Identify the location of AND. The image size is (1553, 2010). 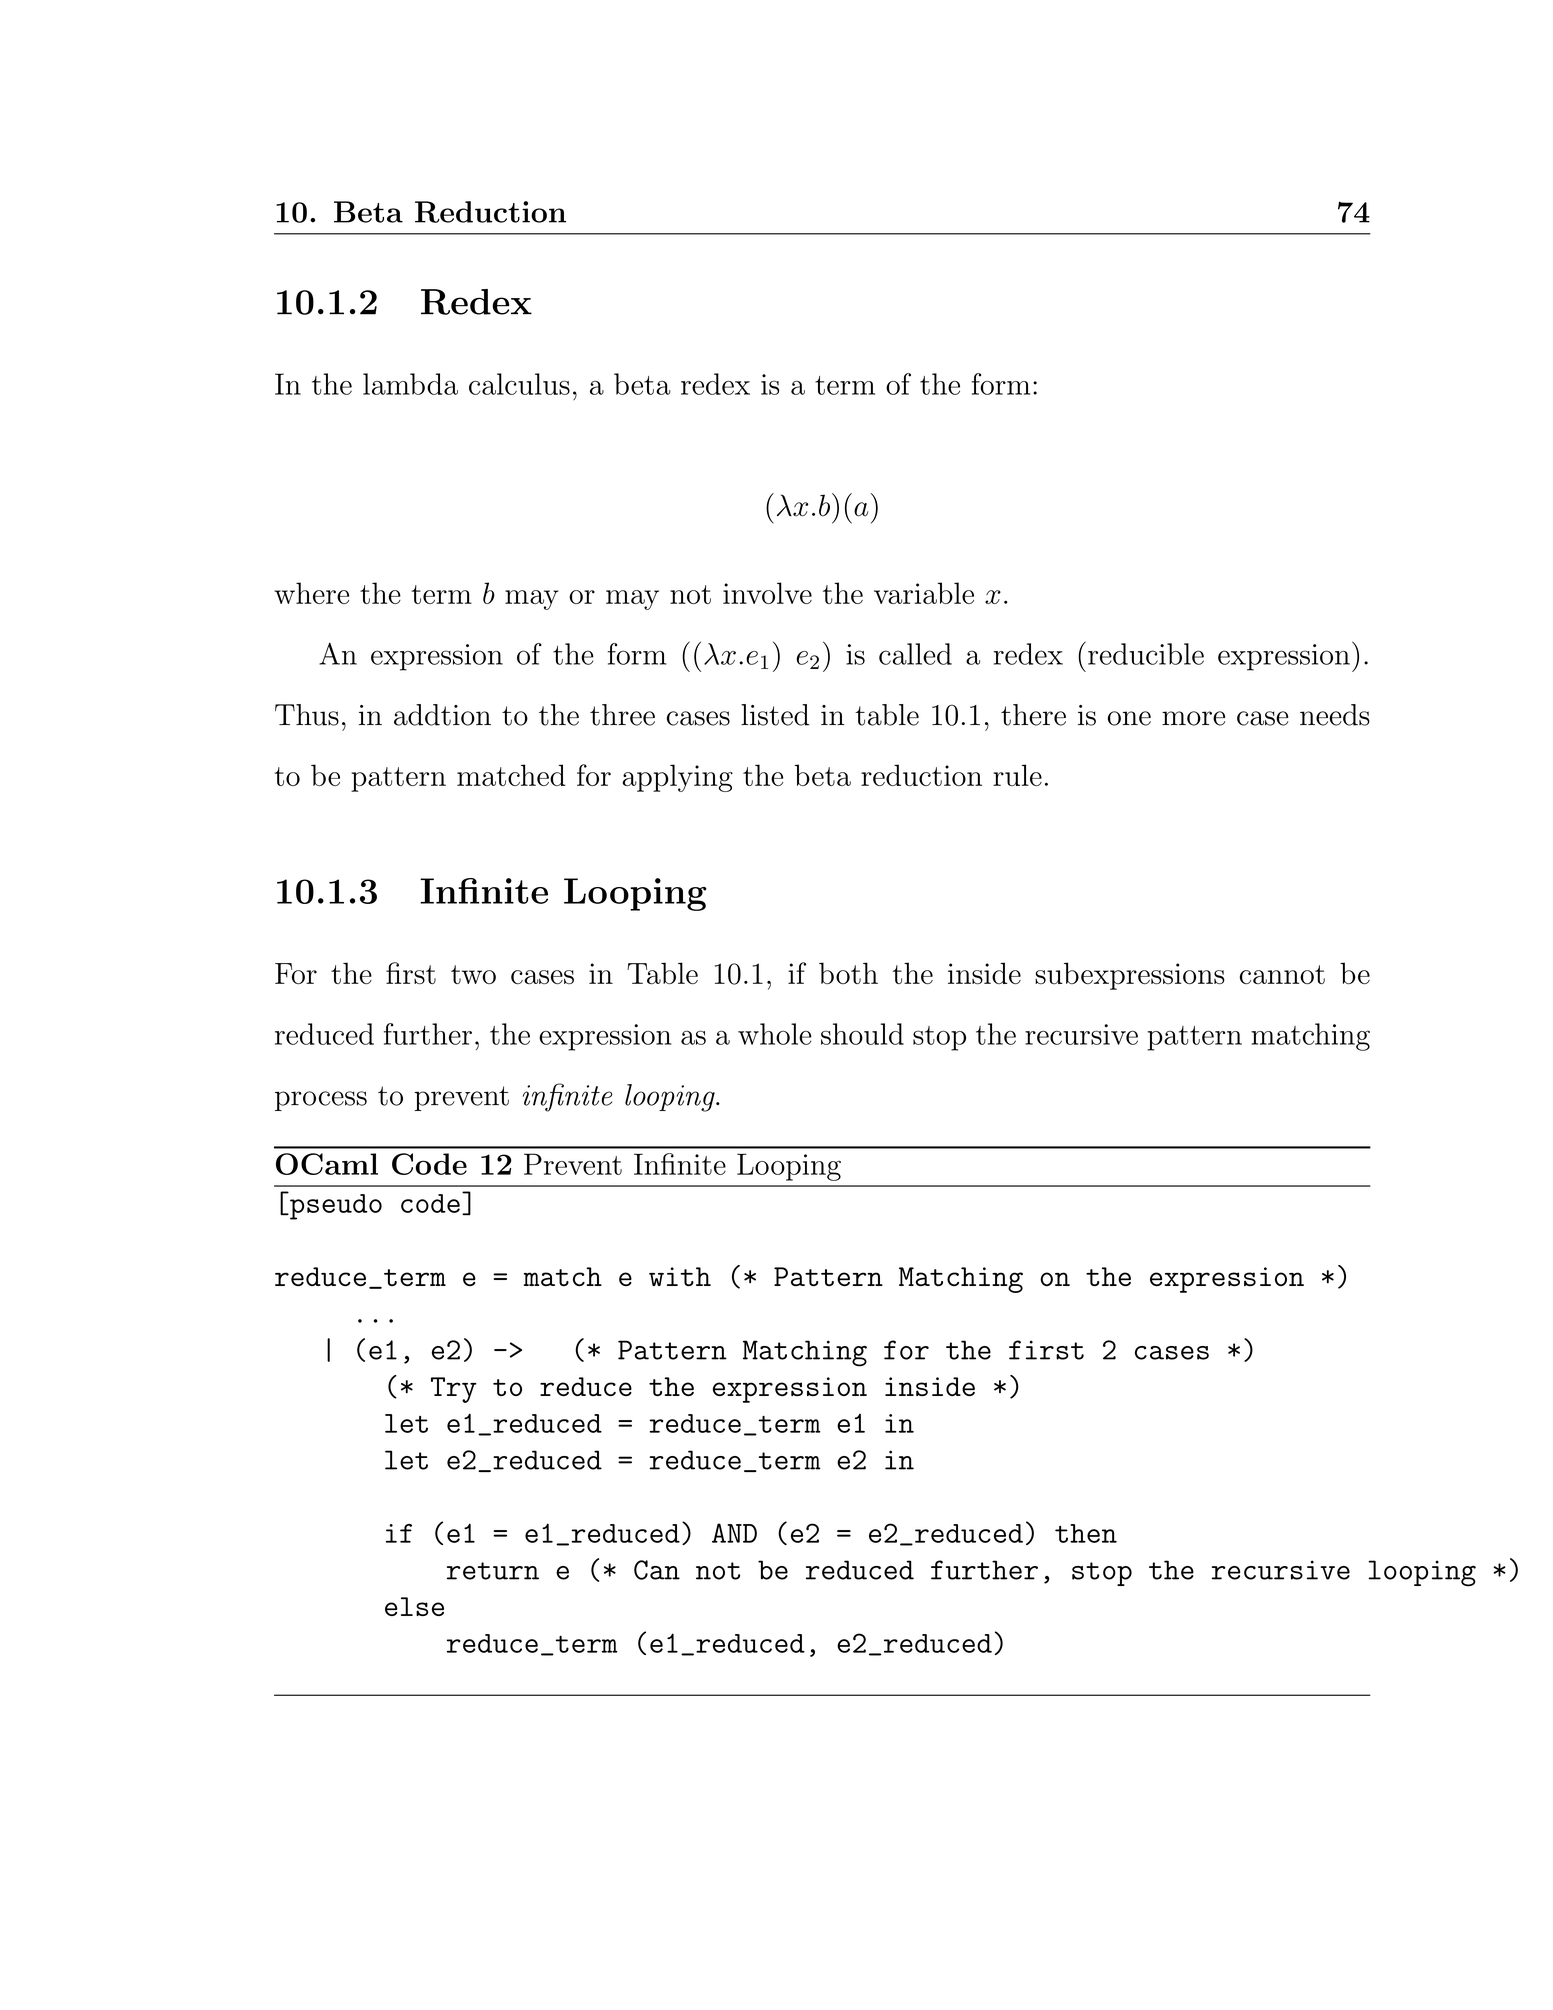
(734, 1533).
